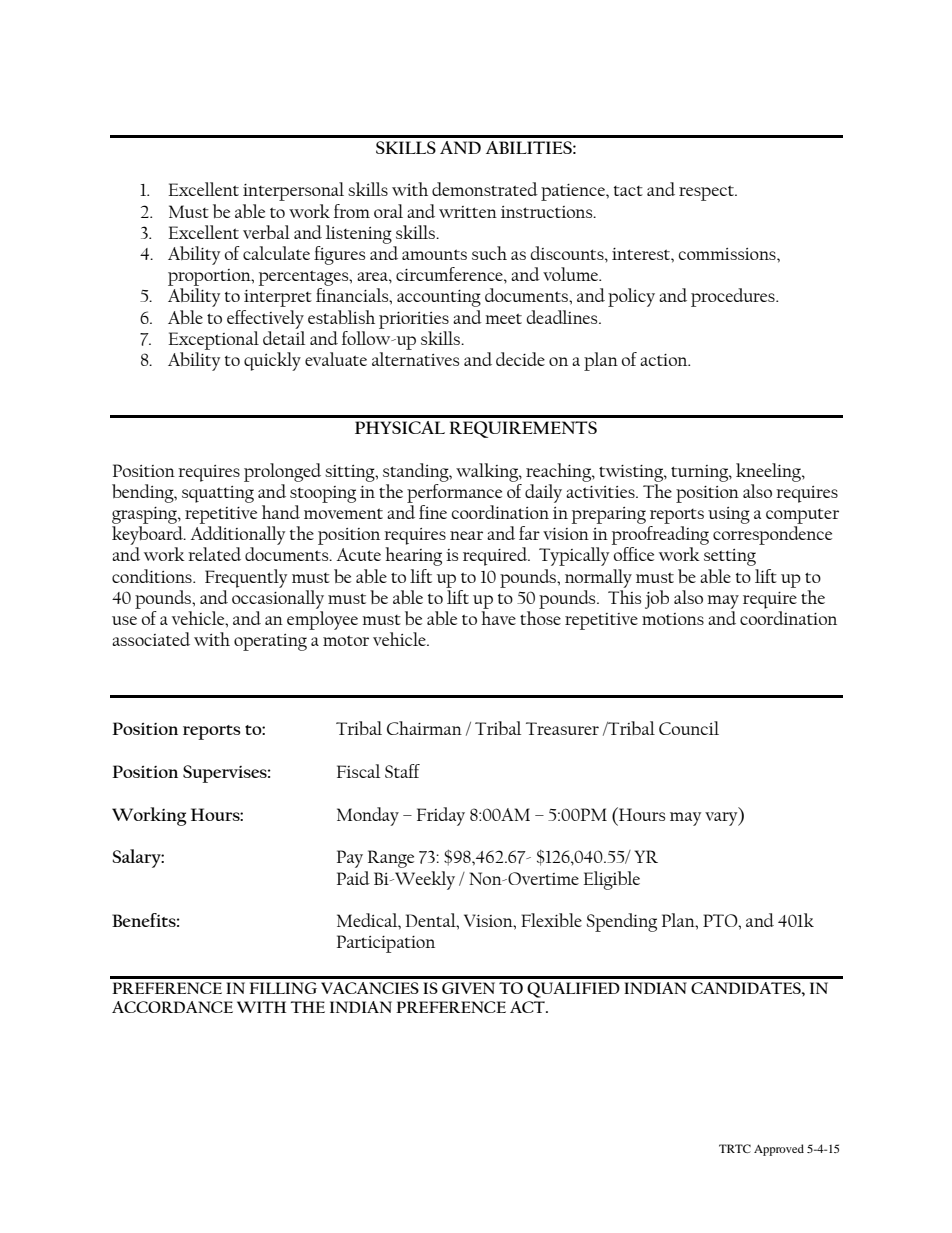 The width and height of the screenshot is (952, 1233). Describe the element at coordinates (151, 639) in the screenshot. I see `associated` at that location.
